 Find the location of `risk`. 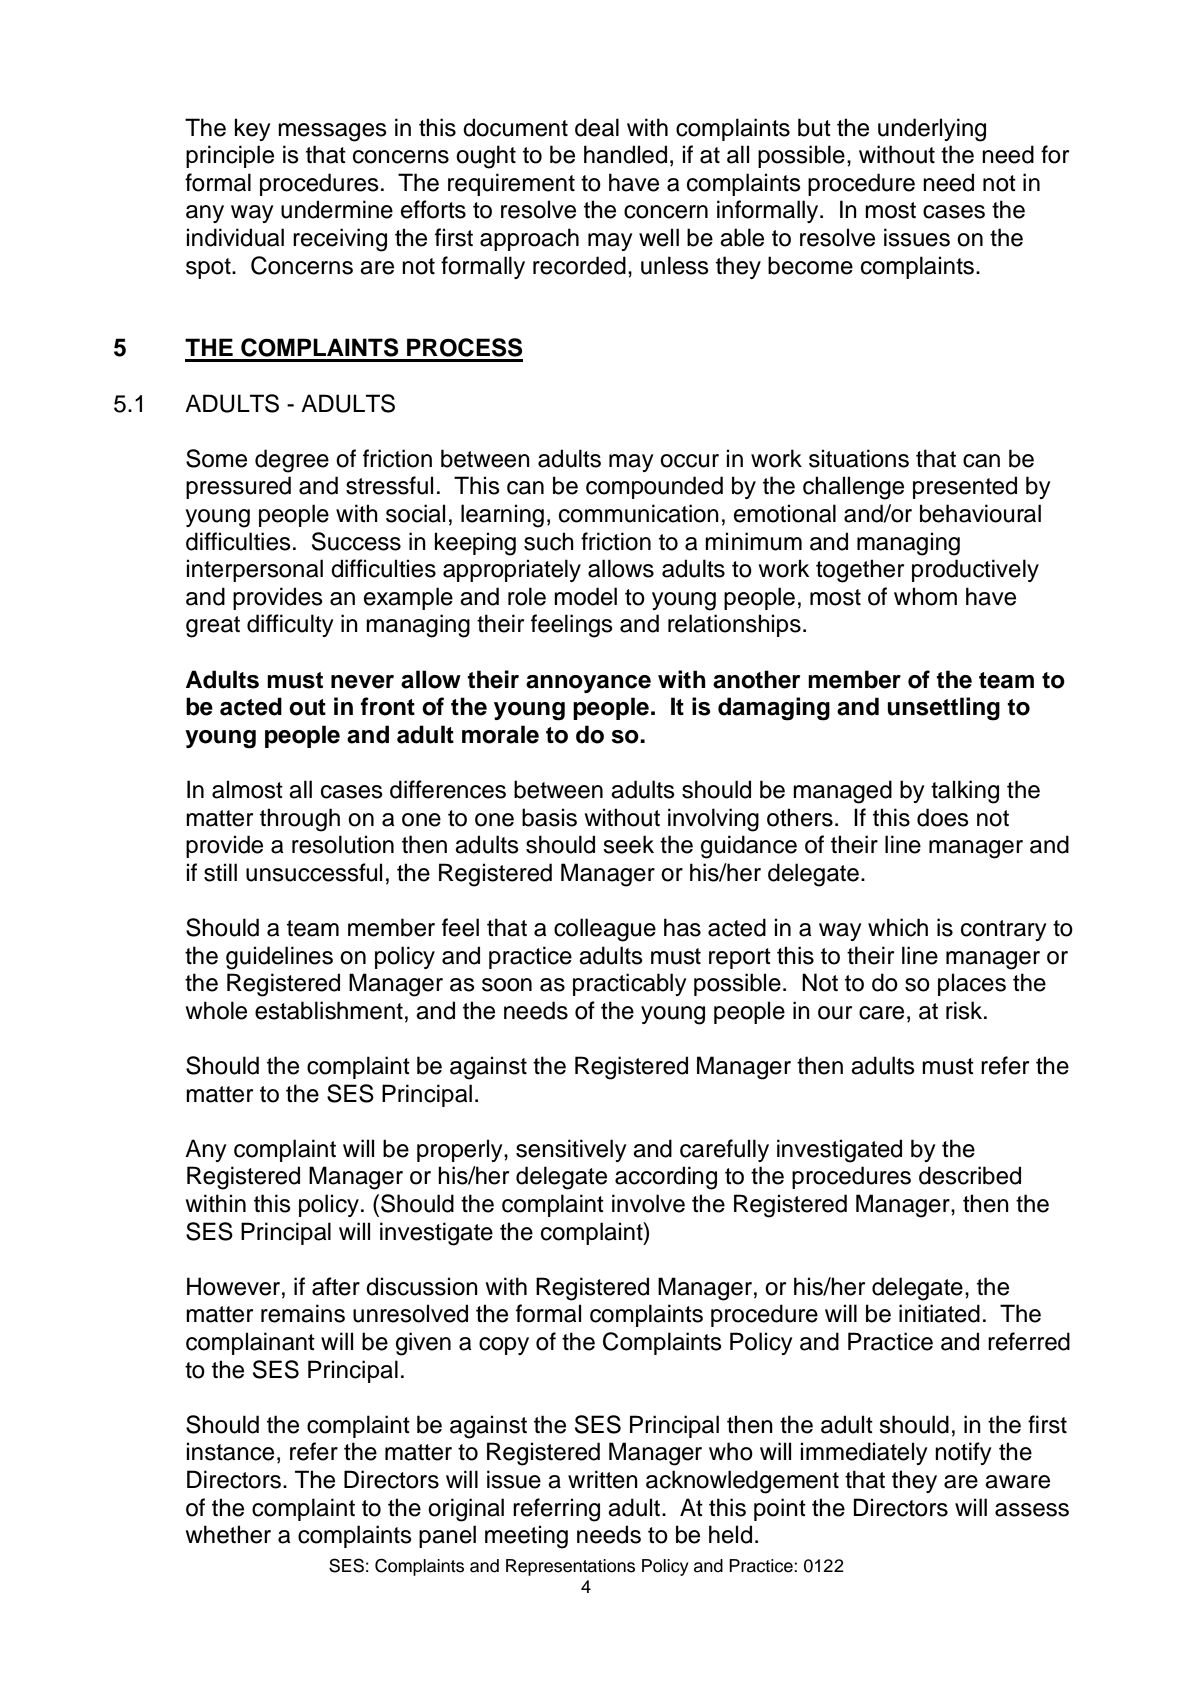

risk is located at coordinates (965, 1010).
